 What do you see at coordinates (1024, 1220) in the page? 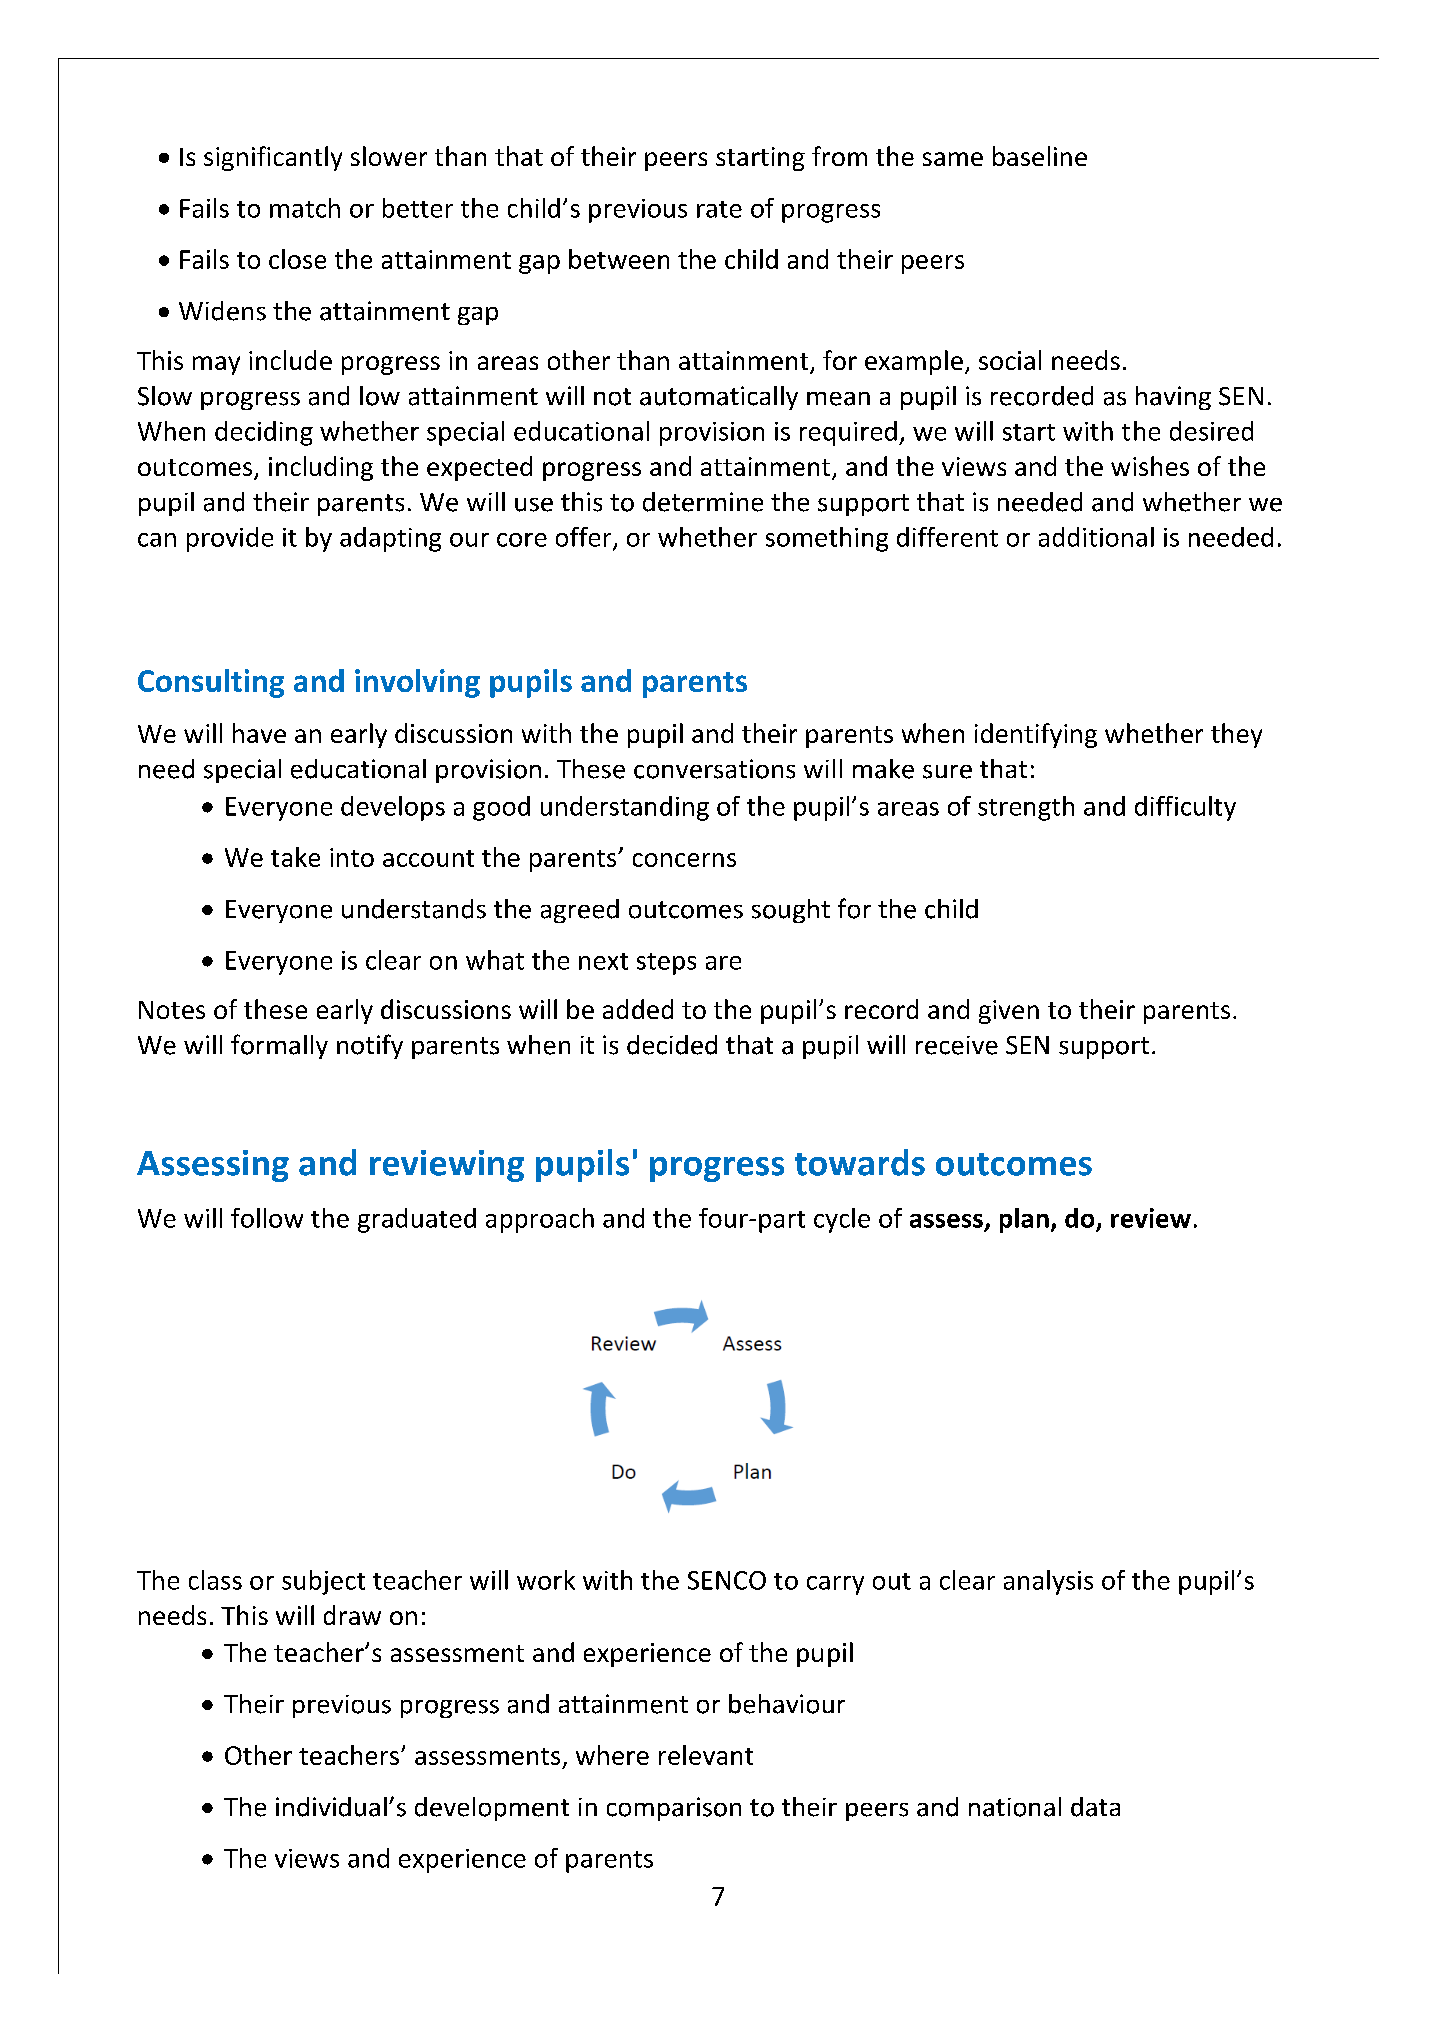
I see `plan` at bounding box center [1024, 1220].
